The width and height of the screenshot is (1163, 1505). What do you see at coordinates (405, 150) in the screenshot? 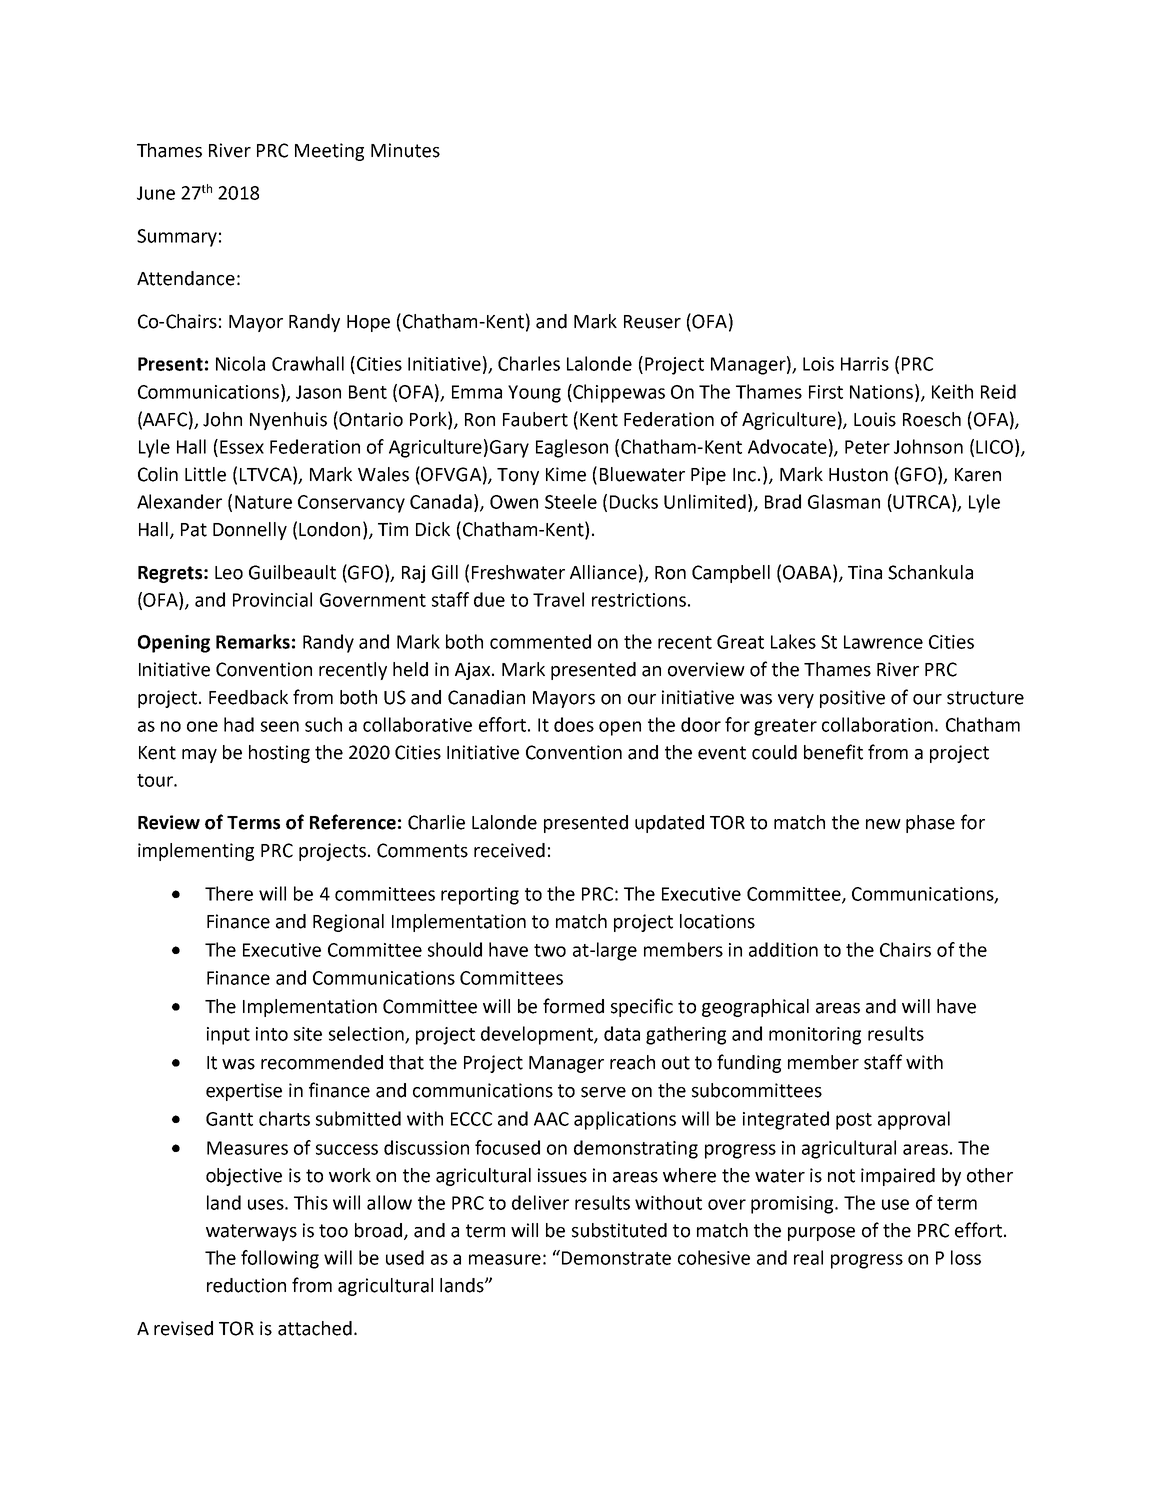
I see `Minutes` at bounding box center [405, 150].
